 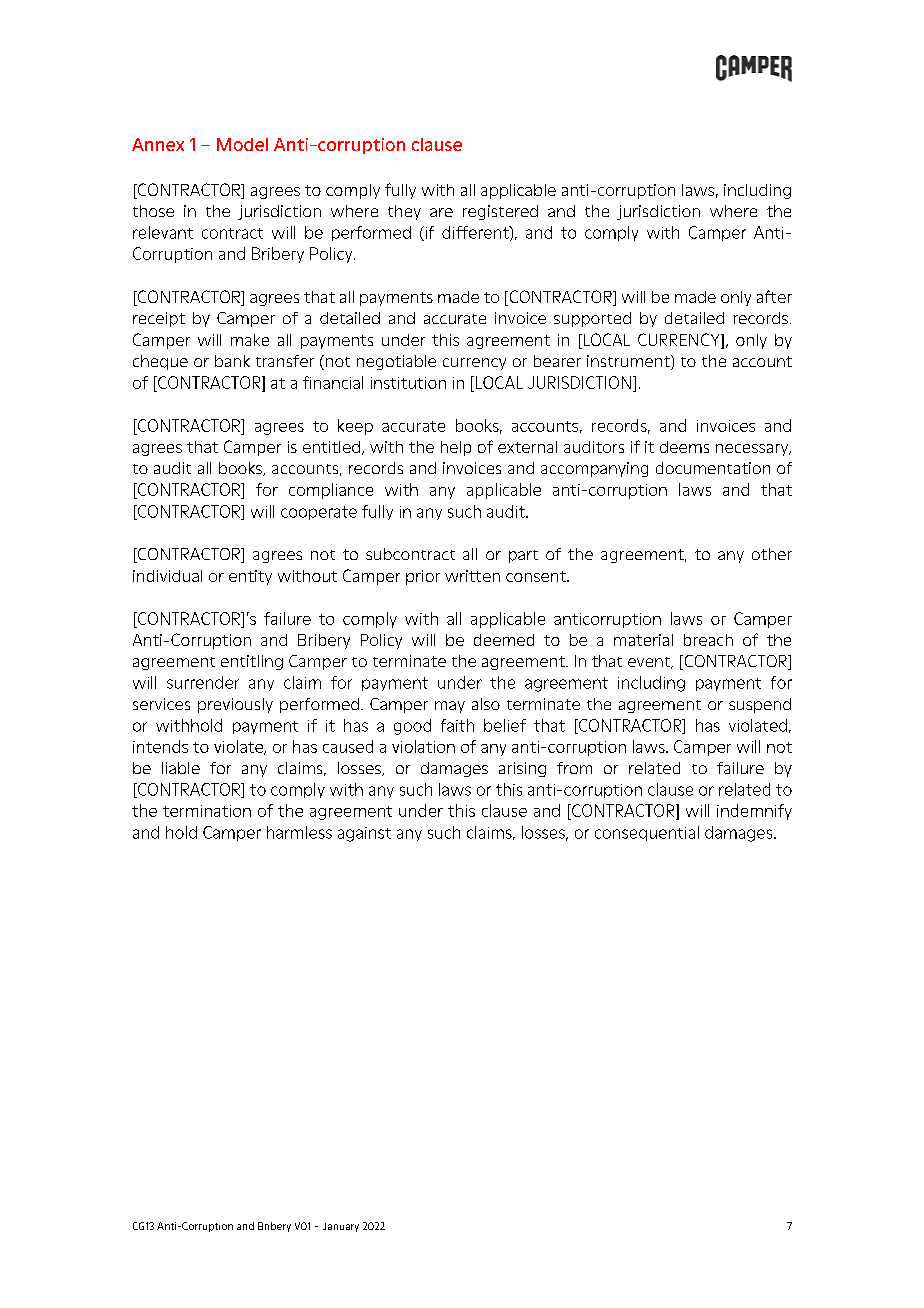 What do you see at coordinates (364, 834) in the document?
I see `against` at bounding box center [364, 834].
